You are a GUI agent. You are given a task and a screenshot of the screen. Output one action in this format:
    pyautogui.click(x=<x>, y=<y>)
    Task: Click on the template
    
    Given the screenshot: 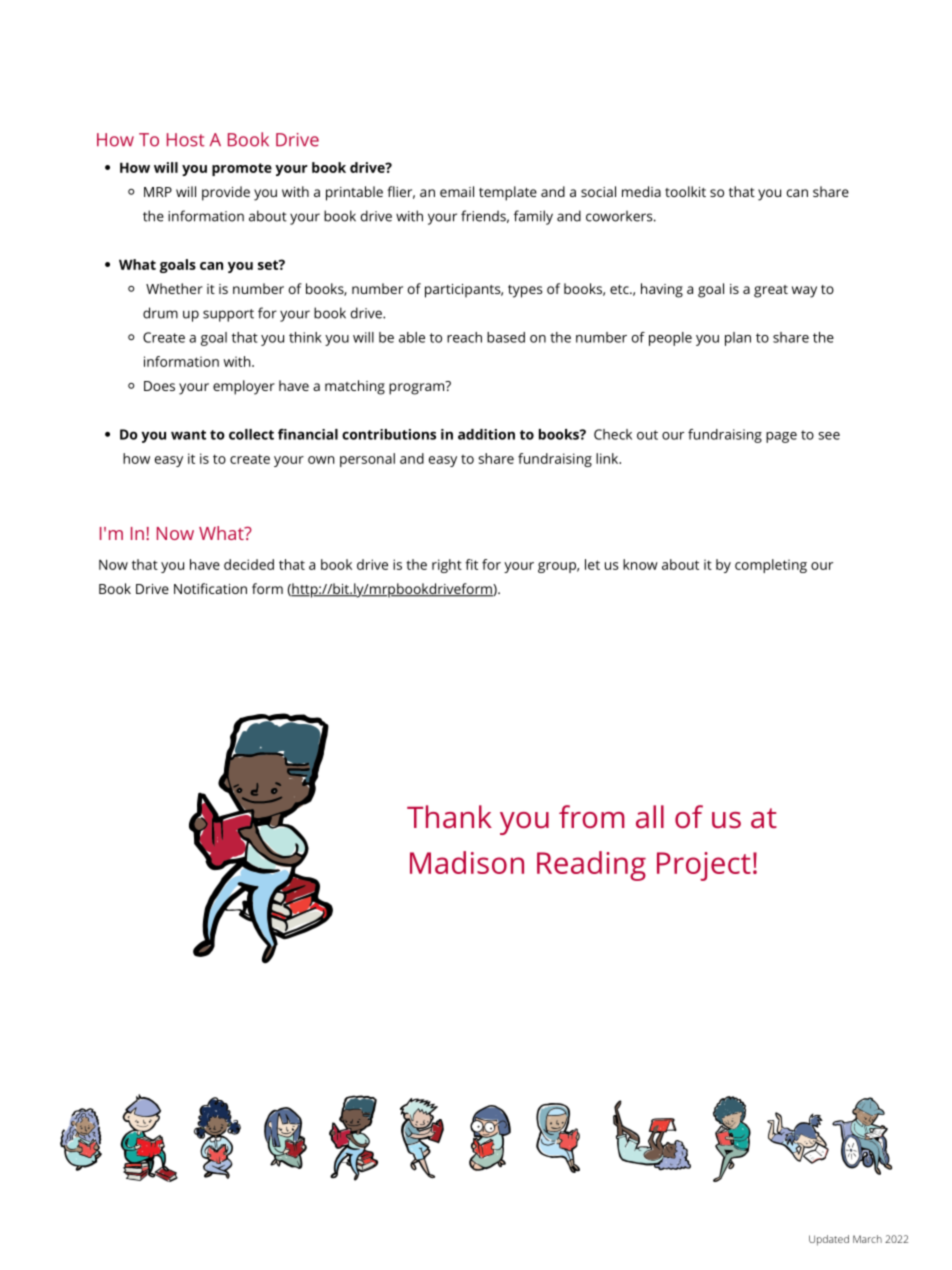 What is the action you would take?
    pyautogui.click(x=508, y=193)
